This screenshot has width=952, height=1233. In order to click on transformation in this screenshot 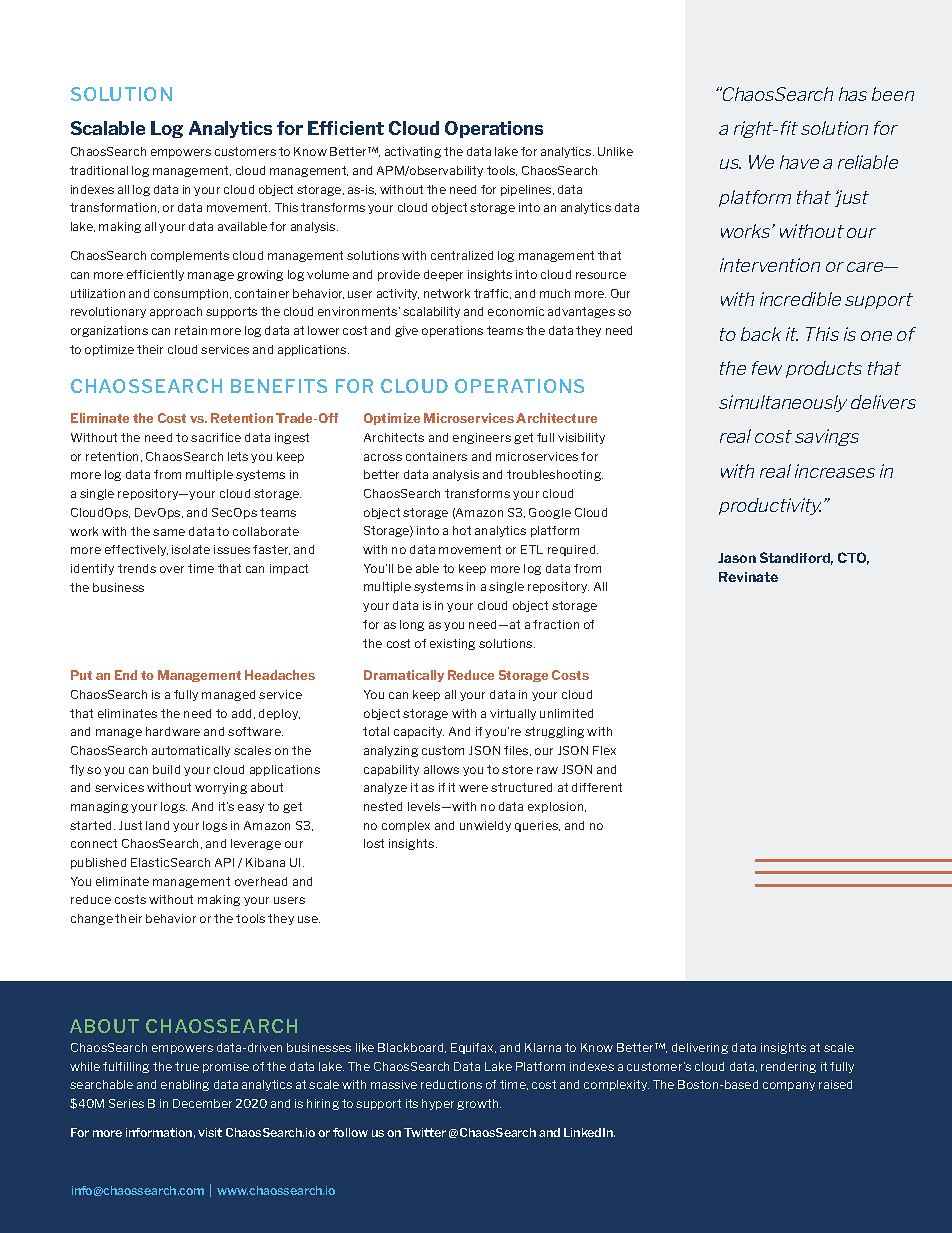, I will do `click(114, 208)`.
